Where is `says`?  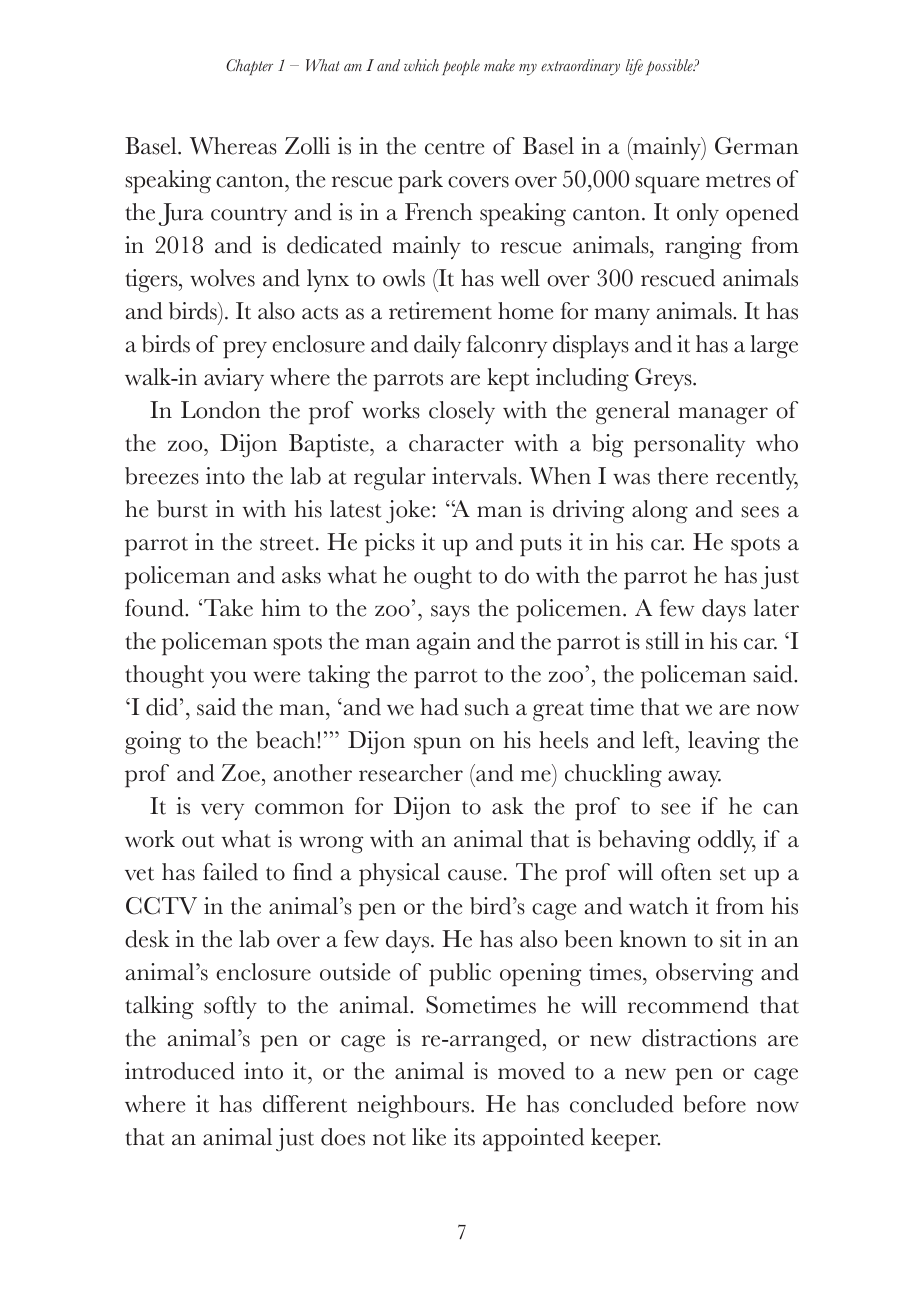
says is located at coordinates (450, 613).
